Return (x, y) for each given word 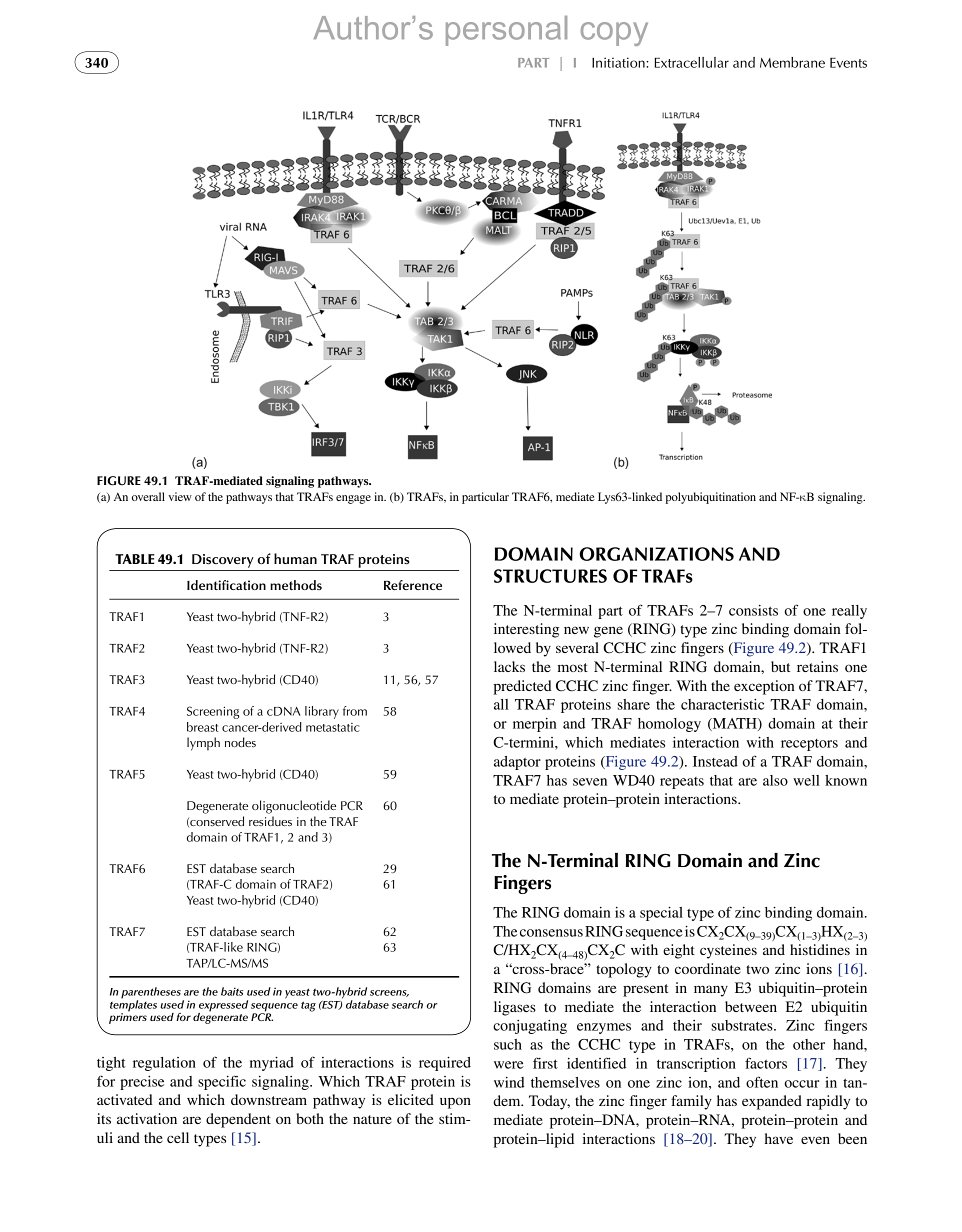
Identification (226, 585)
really (849, 612)
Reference (413, 585)
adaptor (517, 763)
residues (270, 821)
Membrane (792, 62)
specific (222, 1082)
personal (506, 31)
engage (353, 499)
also (775, 780)
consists (753, 610)
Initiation (619, 62)
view (180, 496)
